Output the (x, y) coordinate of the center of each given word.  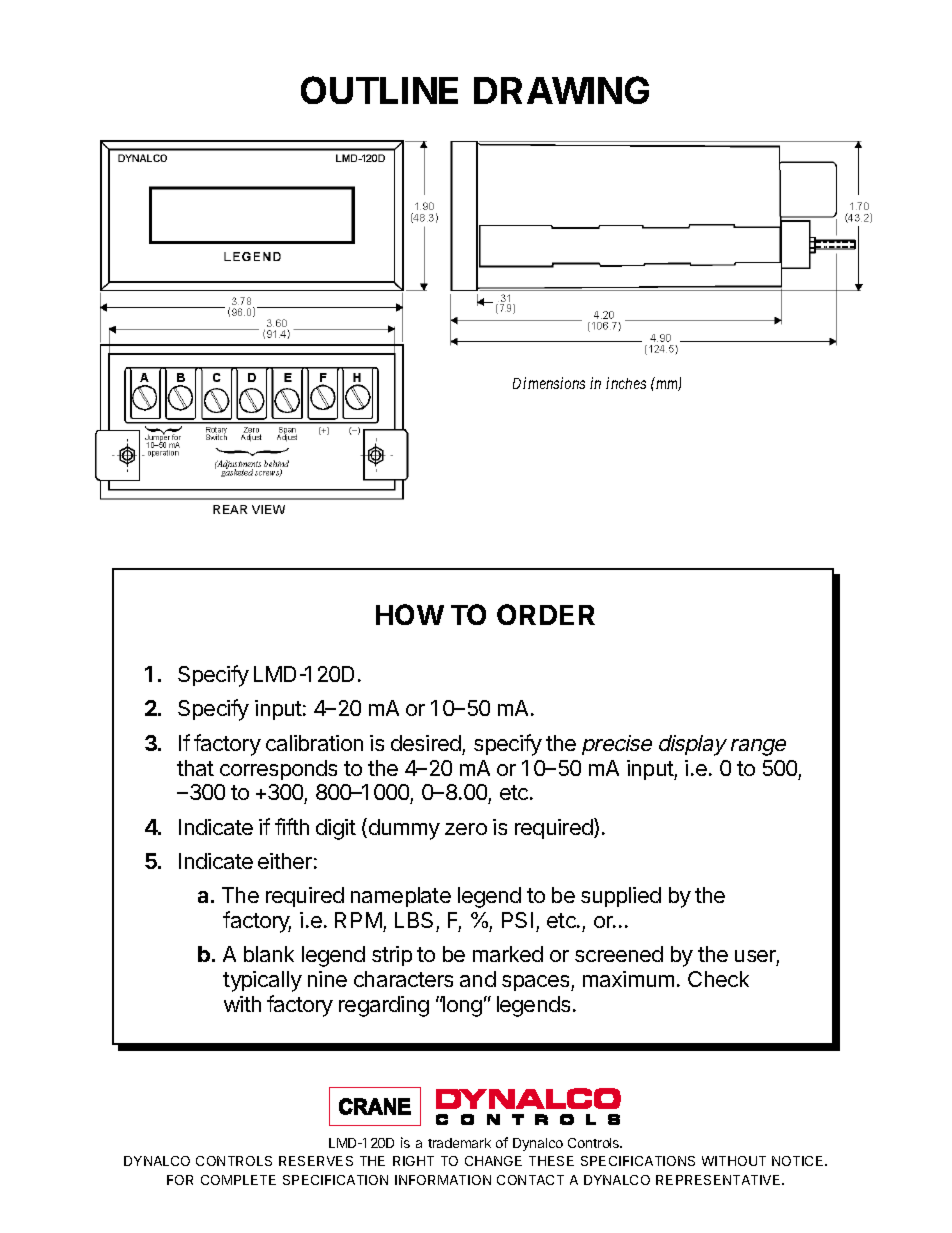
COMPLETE (238, 1180)
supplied (621, 897)
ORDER (546, 614)
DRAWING (561, 90)
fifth (292, 826)
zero (466, 829)
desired (426, 743)
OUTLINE (379, 90)
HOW (410, 614)
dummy (403, 829)
